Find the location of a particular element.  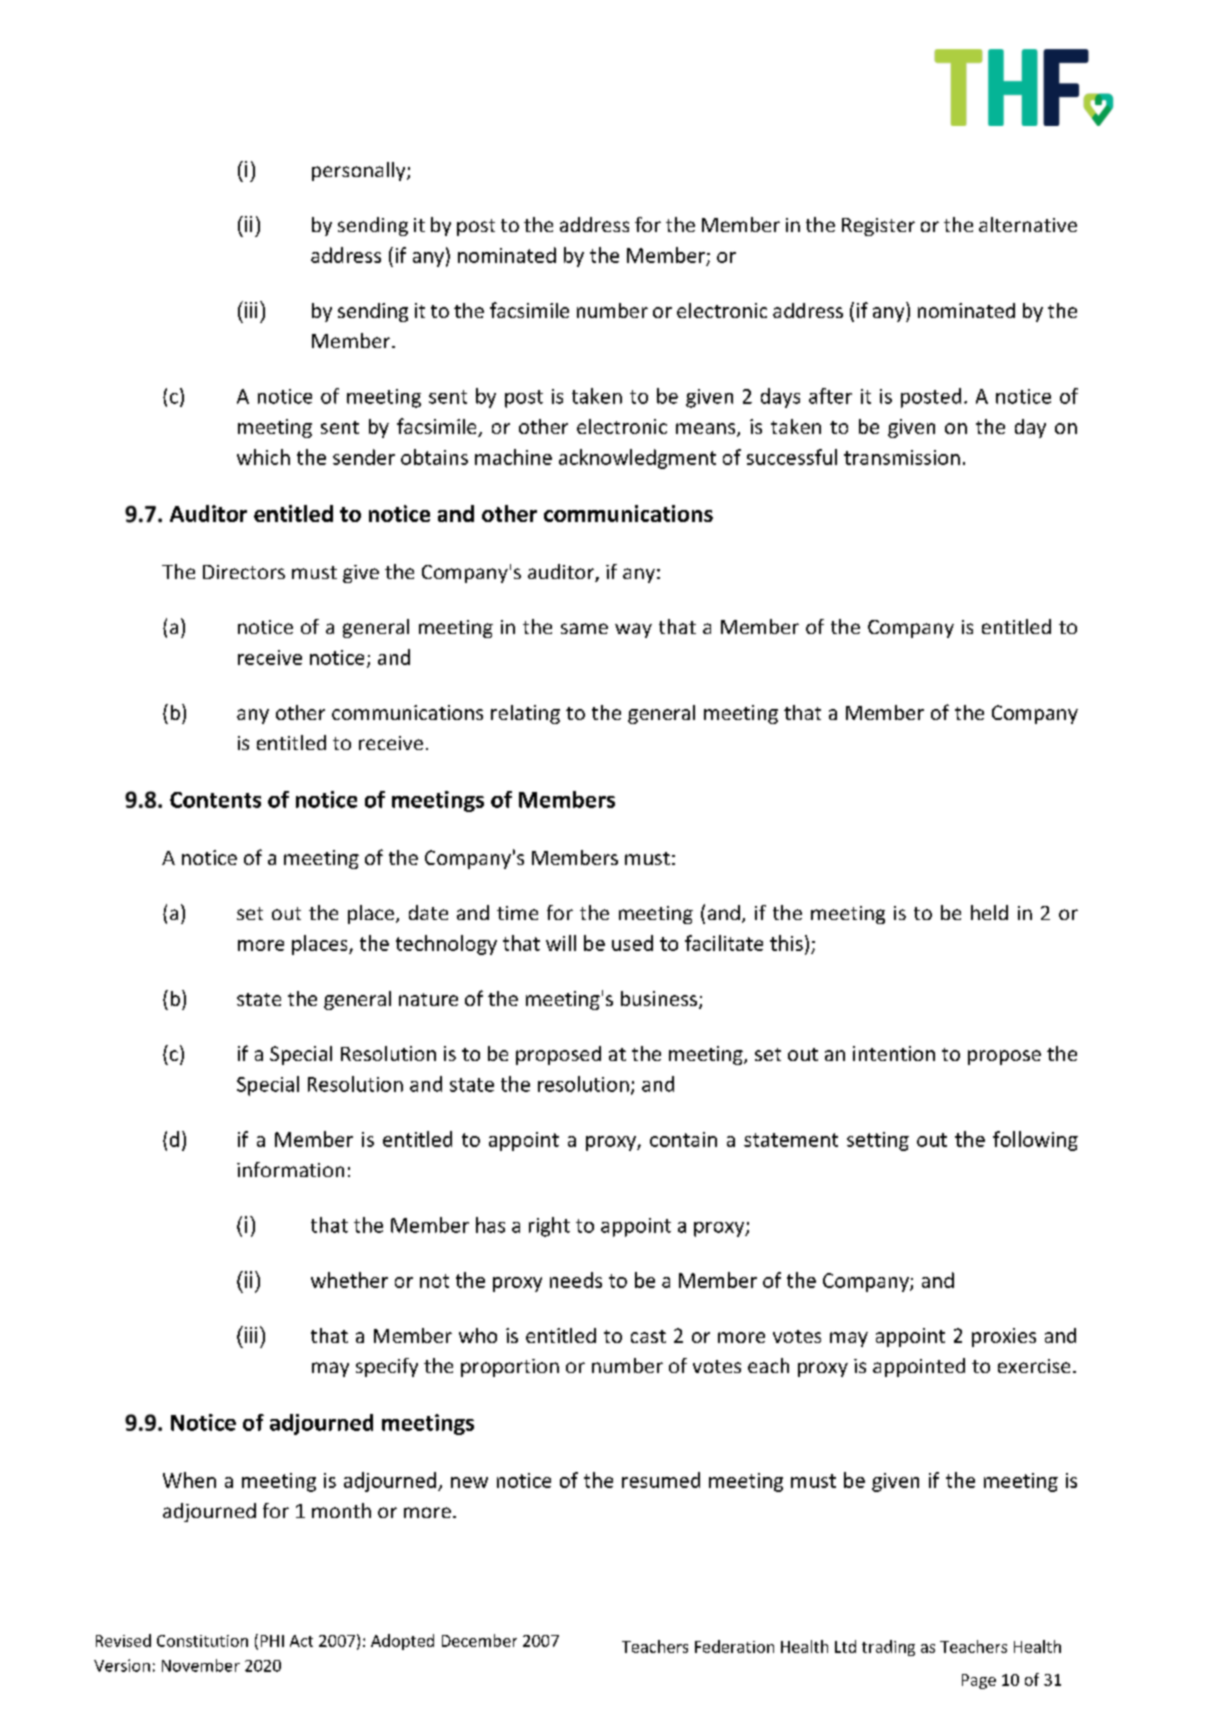

means is located at coordinates (707, 430).
